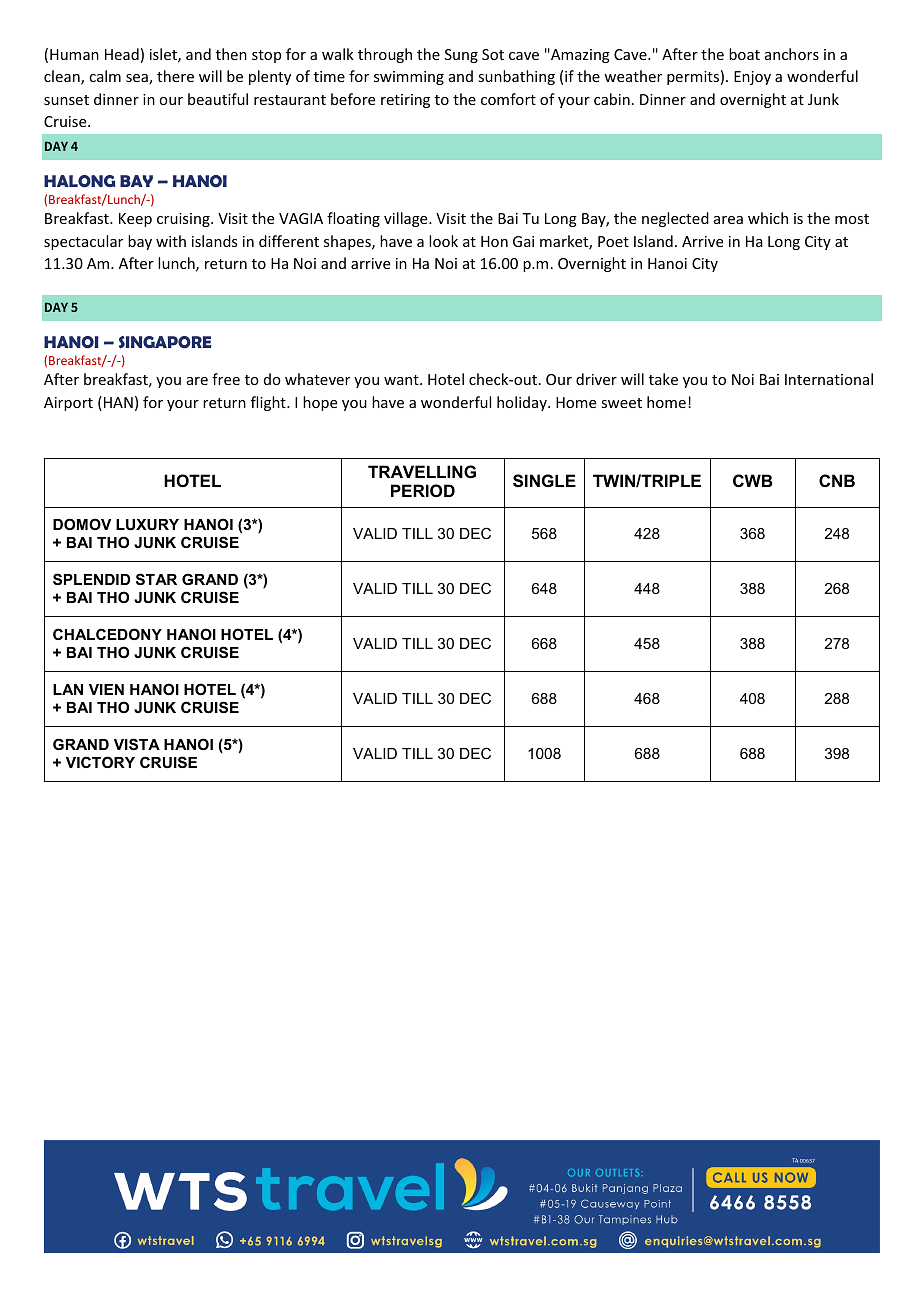  I want to click on VISTA, so click(137, 744).
